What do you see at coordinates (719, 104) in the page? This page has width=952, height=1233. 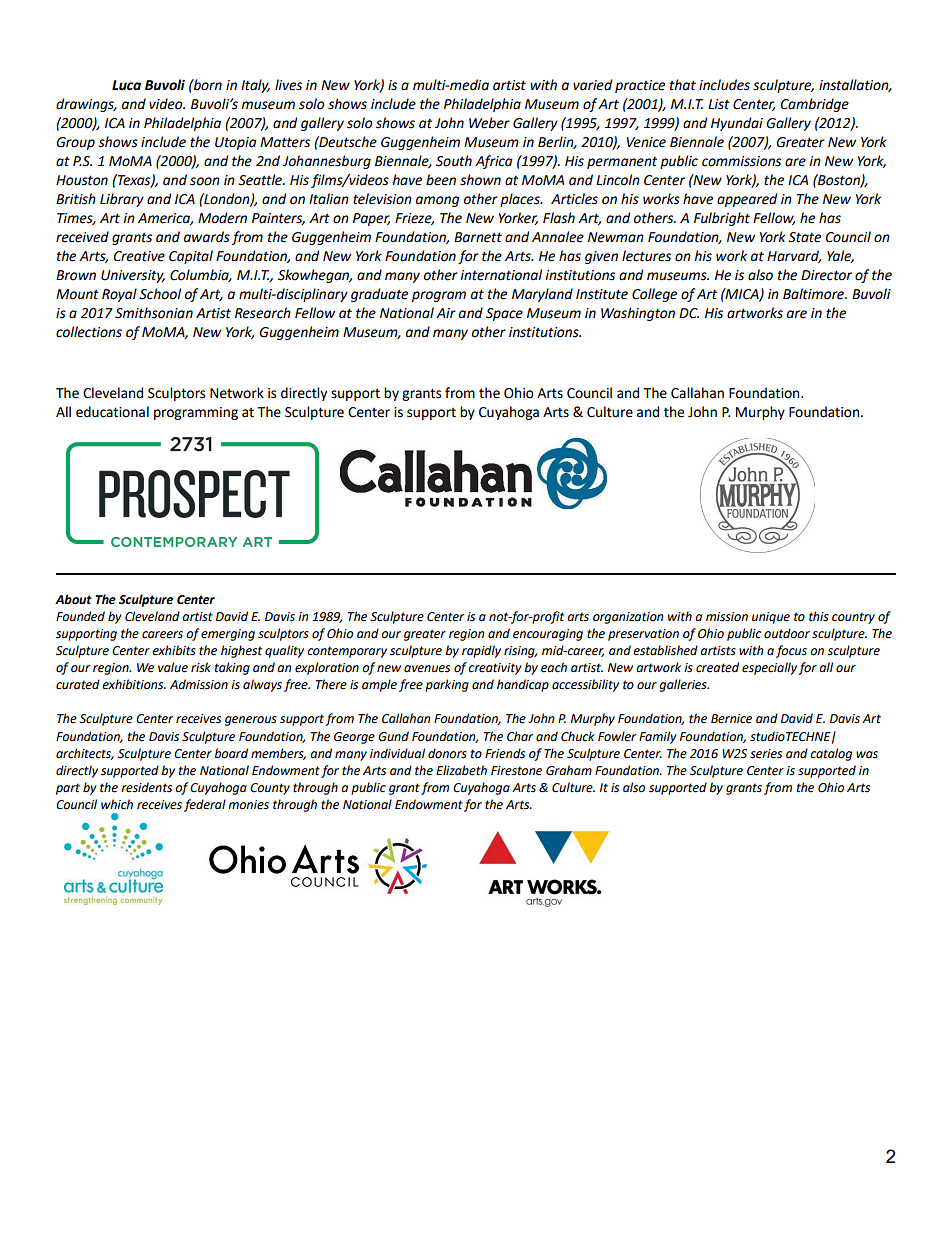 I see `List` at bounding box center [719, 104].
